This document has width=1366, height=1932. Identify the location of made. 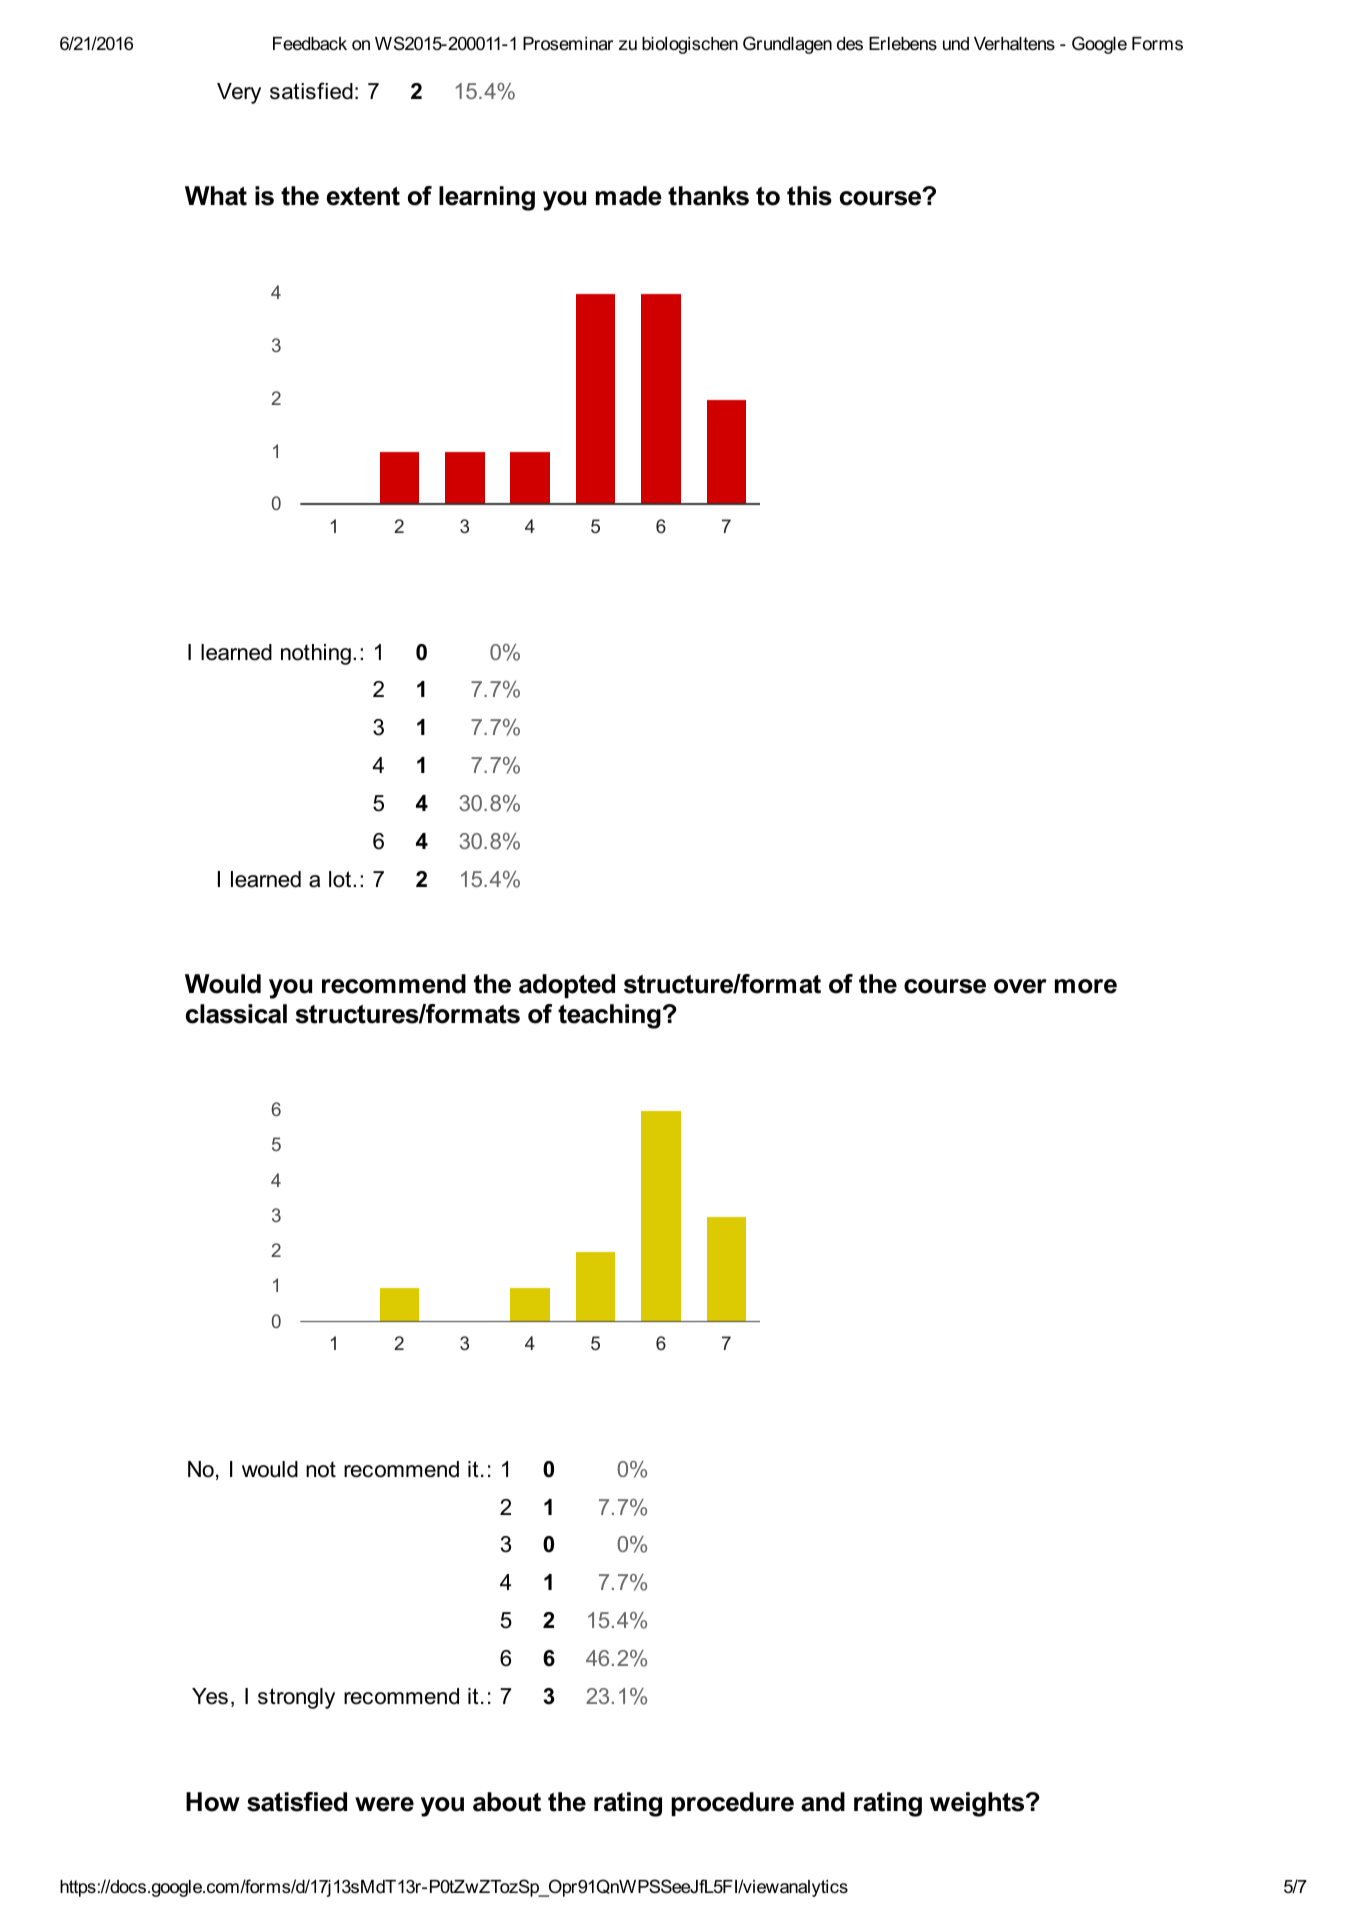
(629, 196).
